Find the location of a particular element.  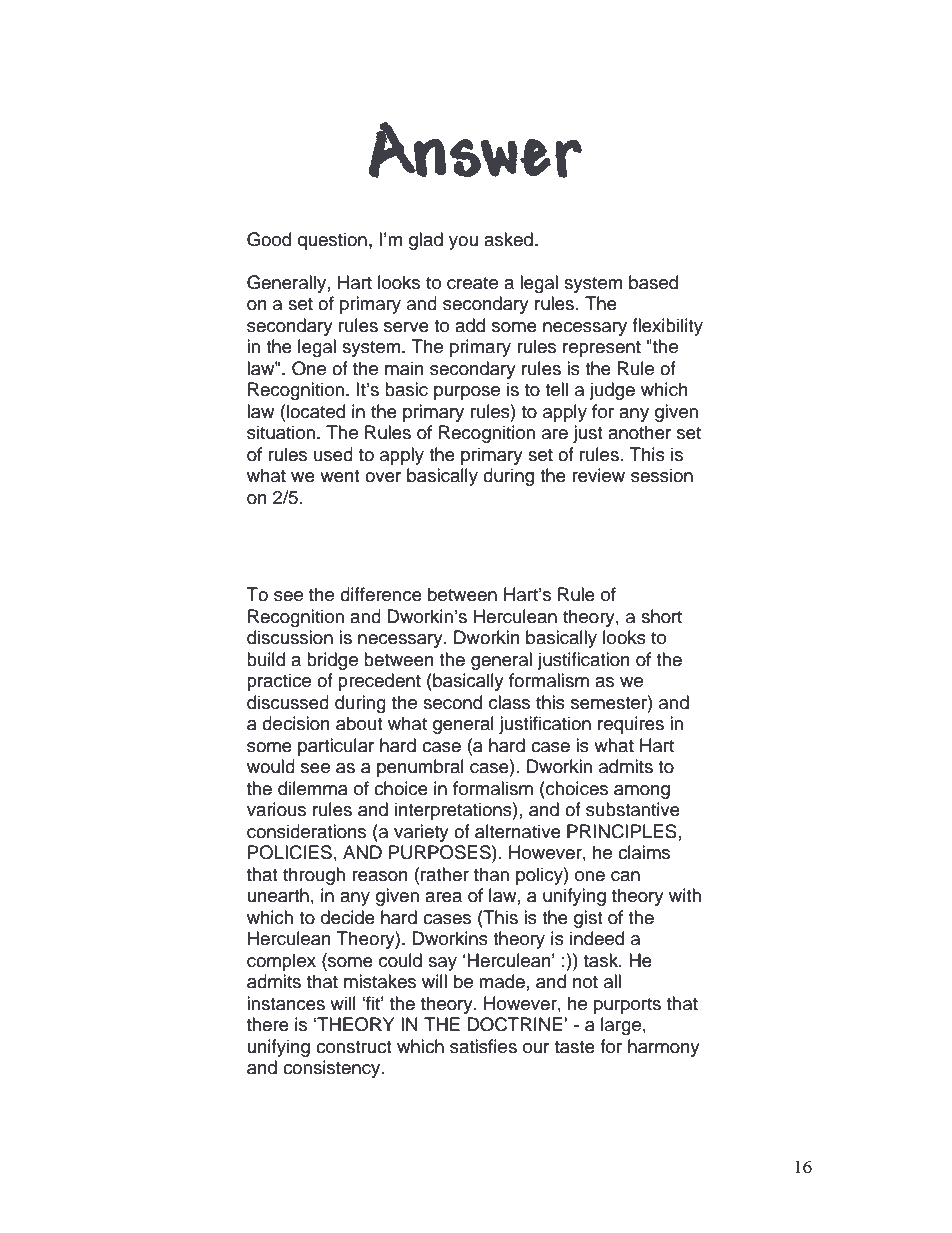

class is located at coordinates (509, 702).
